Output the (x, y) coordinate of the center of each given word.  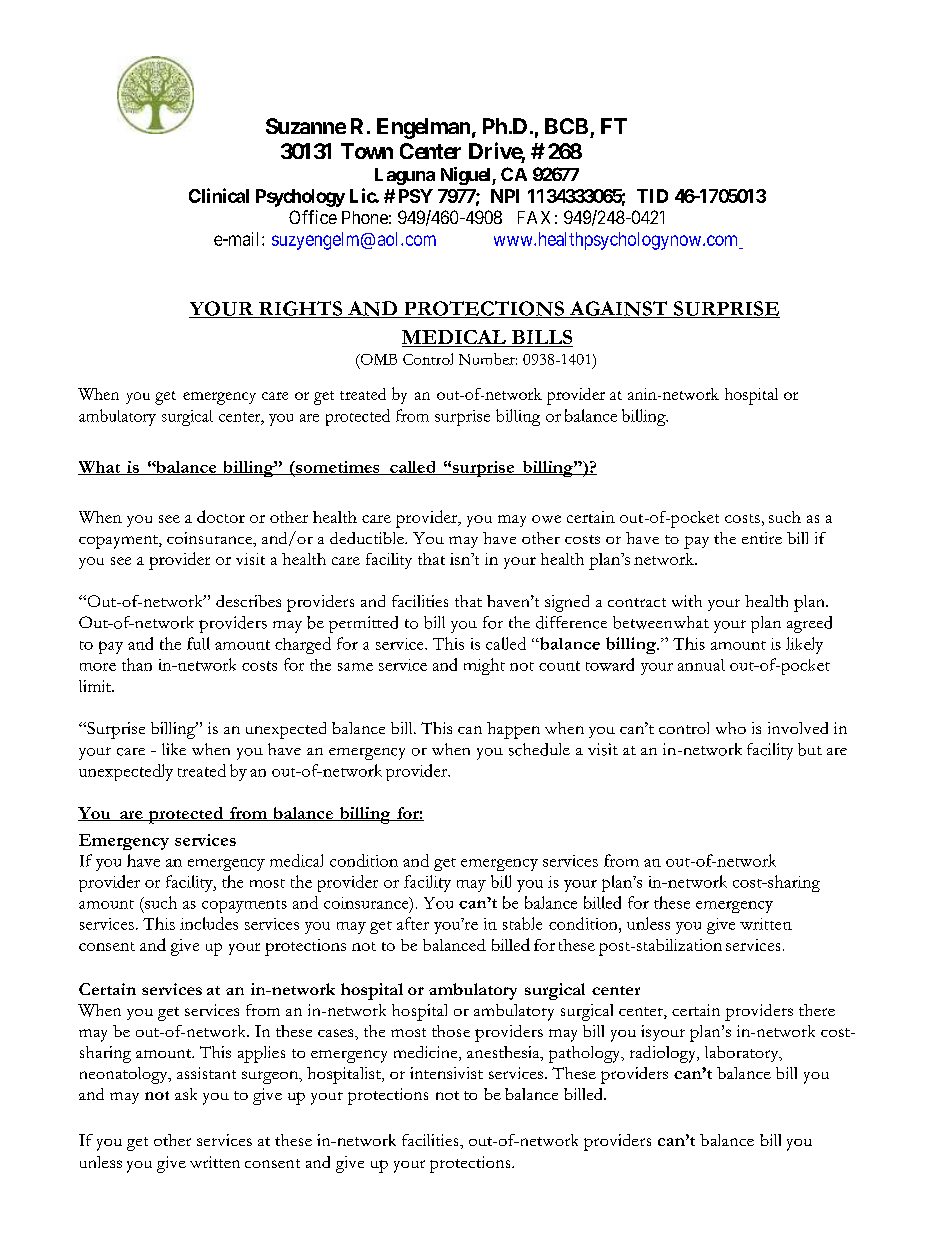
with (687, 601)
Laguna (405, 176)
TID (652, 196)
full (198, 643)
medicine (427, 1053)
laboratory (743, 1054)
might (484, 666)
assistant (206, 1073)
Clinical (219, 195)
